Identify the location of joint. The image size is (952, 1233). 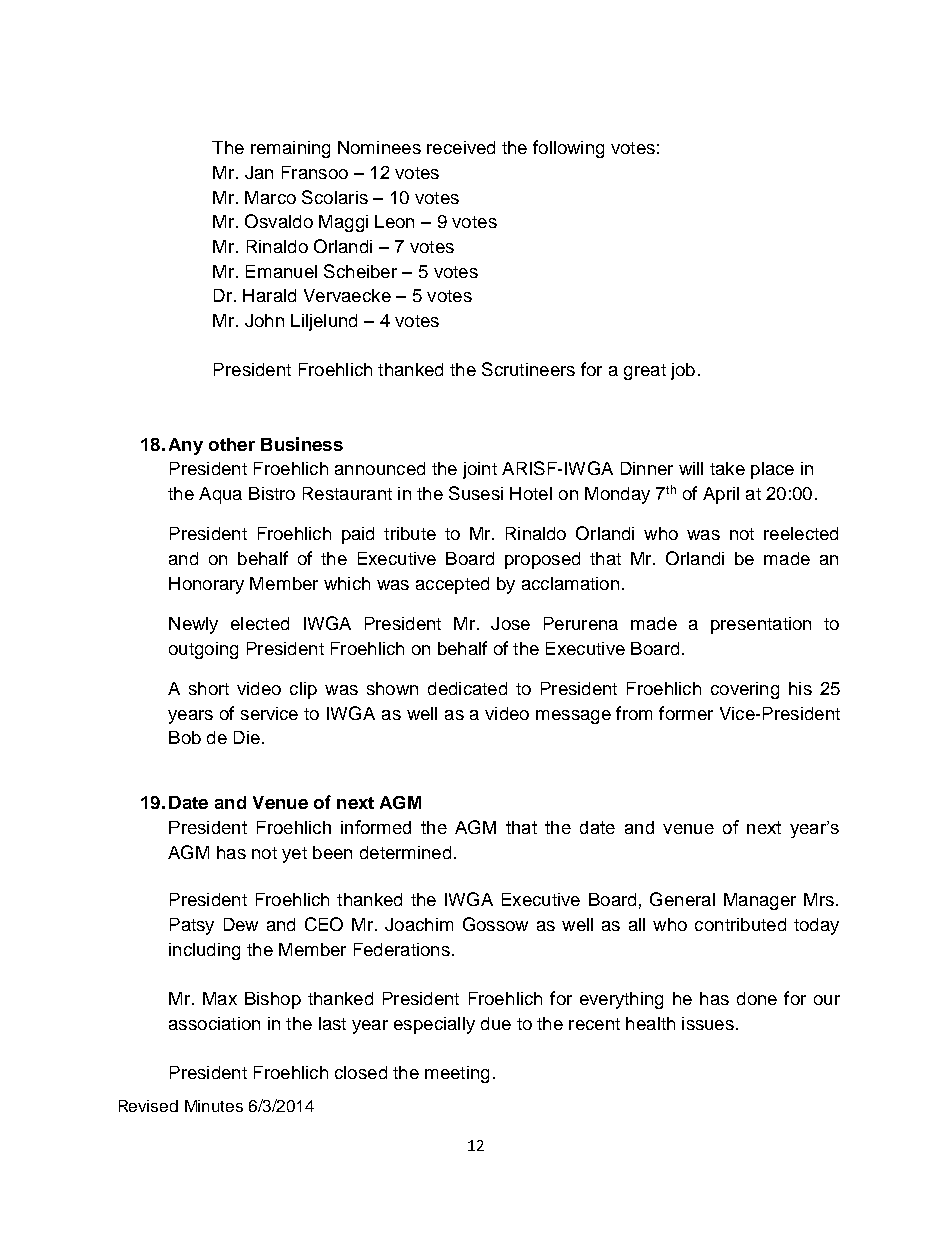
(480, 470).
